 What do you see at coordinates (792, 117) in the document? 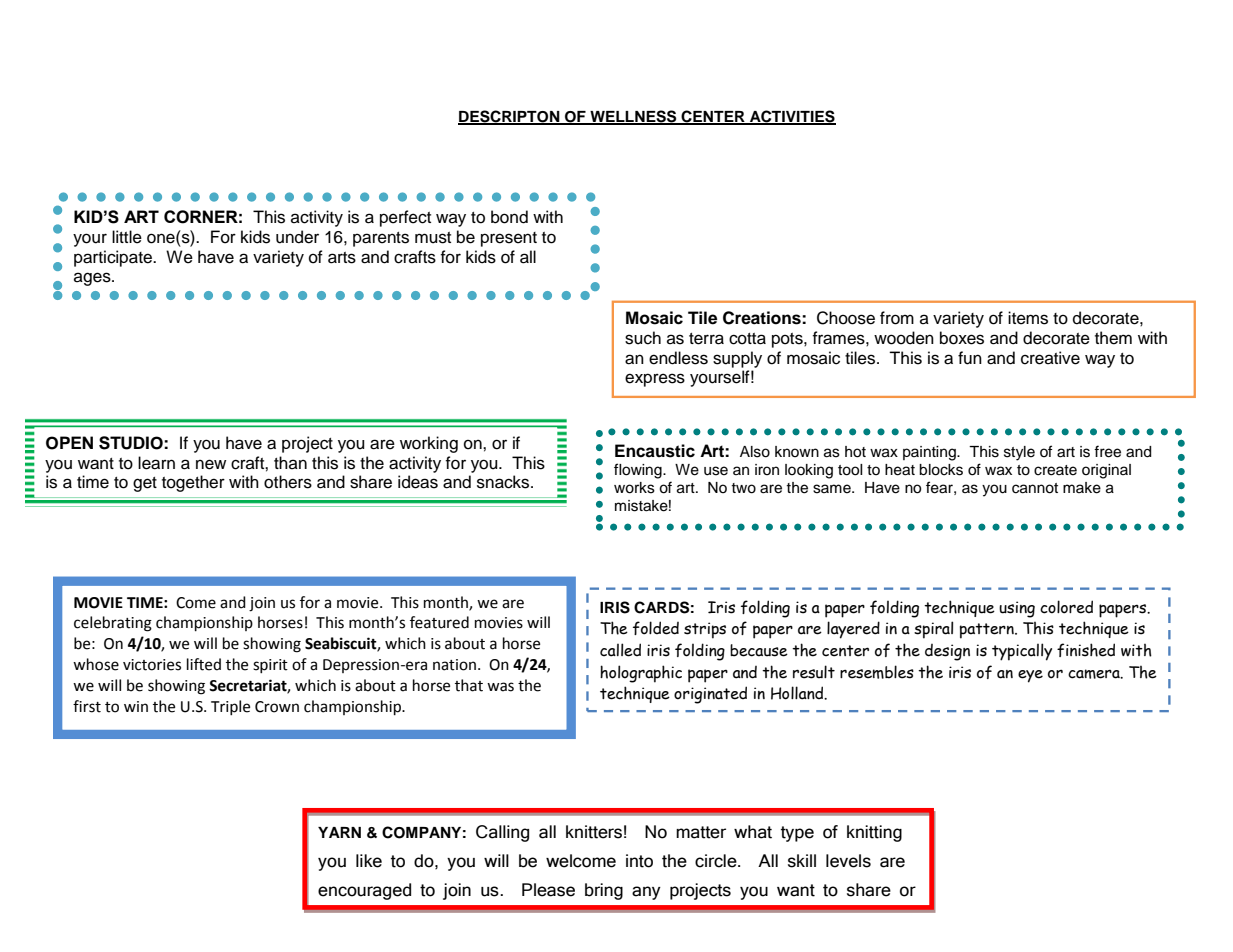
I see `ACTIVITIES` at bounding box center [792, 117].
